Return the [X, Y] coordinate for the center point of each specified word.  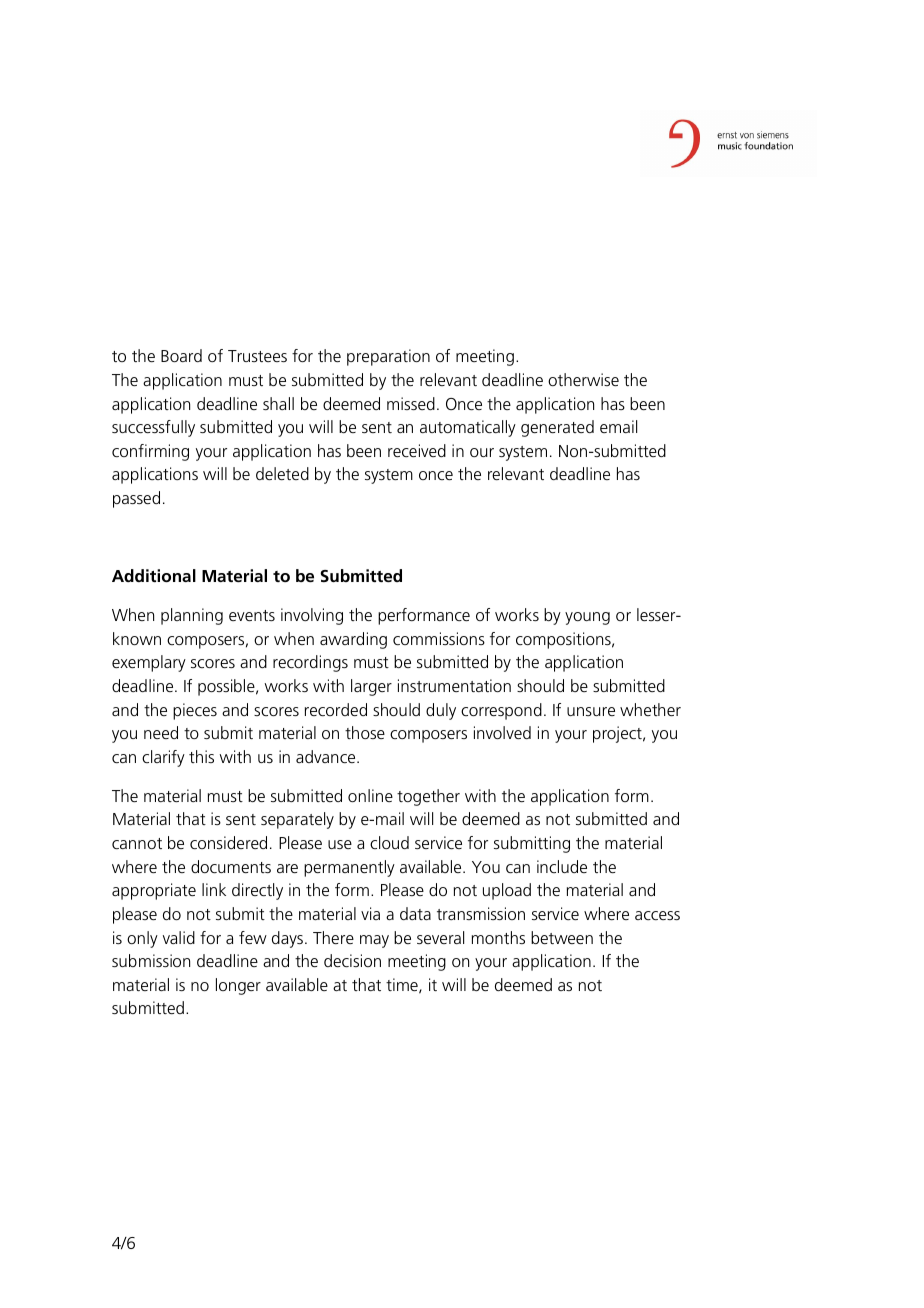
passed [136, 499]
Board [181, 355]
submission [151, 960]
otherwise [583, 379]
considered [228, 842]
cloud [389, 842]
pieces [195, 711]
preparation [388, 357]
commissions [439, 638]
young [587, 618]
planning [192, 616]
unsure [591, 711]
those [365, 732]
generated [557, 428]
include [562, 866]
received [417, 450]
